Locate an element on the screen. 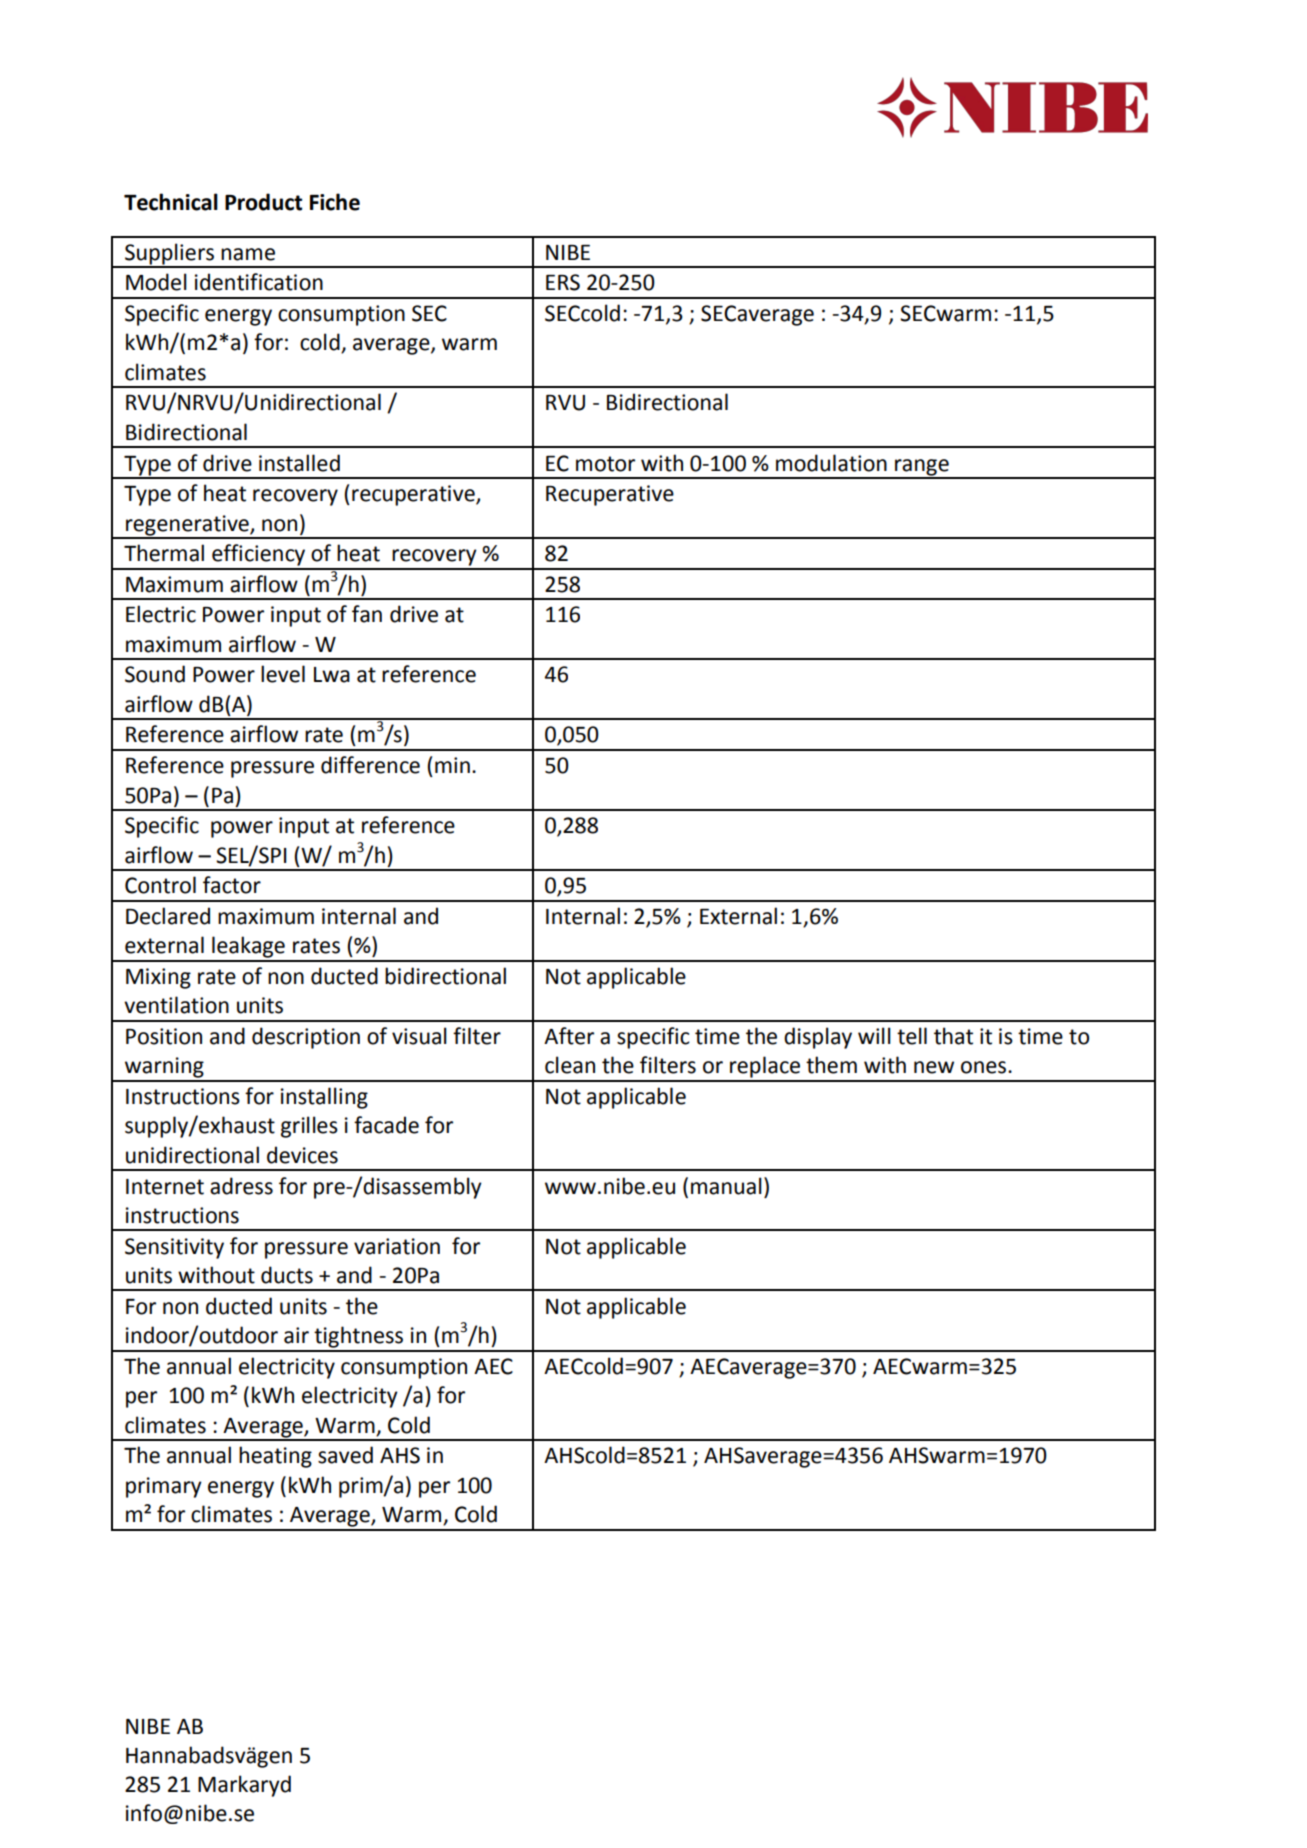 Image resolution: width=1307 pixels, height=1848 pixels. name is located at coordinates (248, 254).
